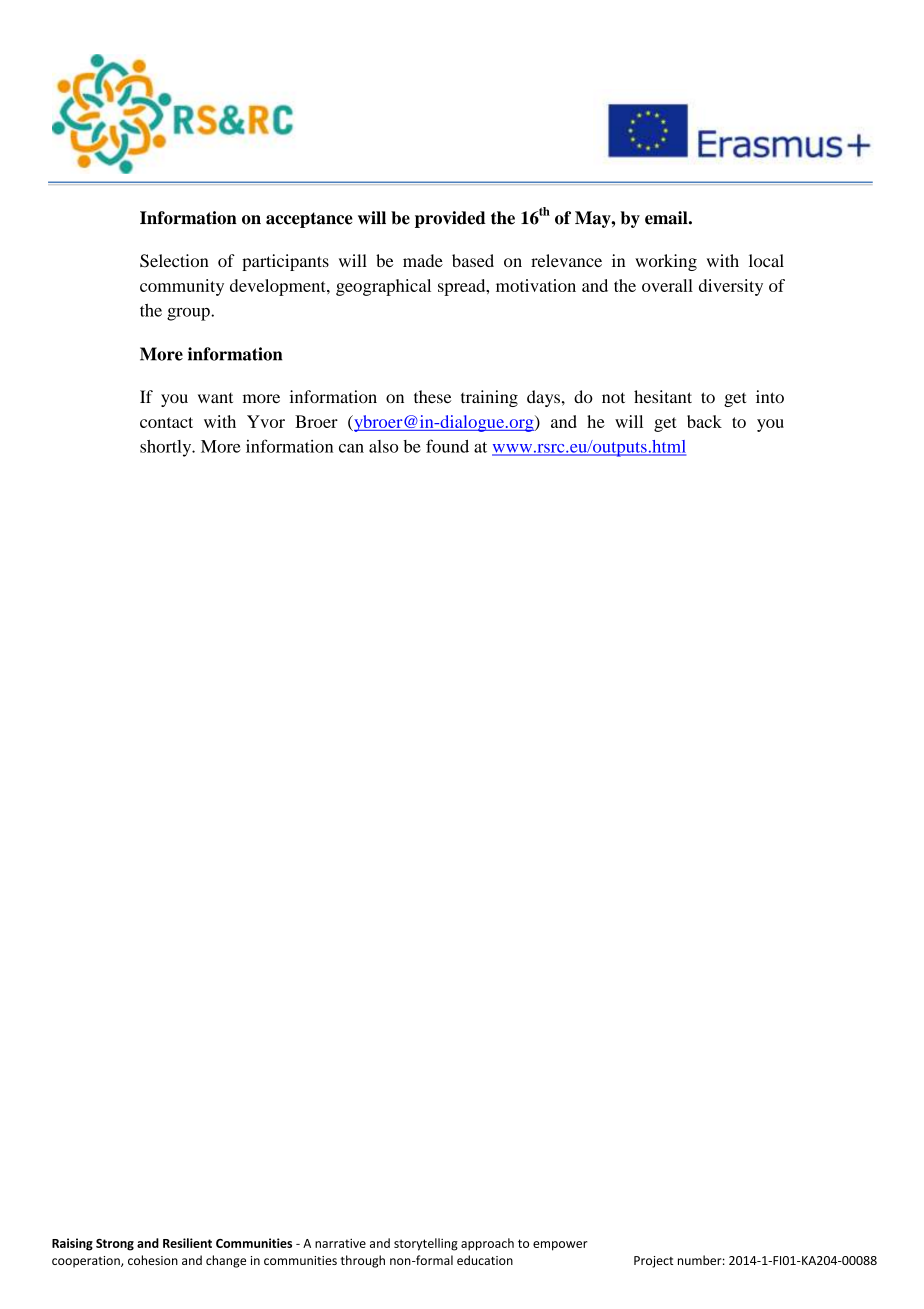 The image size is (924, 1309). I want to click on also, so click(383, 446).
